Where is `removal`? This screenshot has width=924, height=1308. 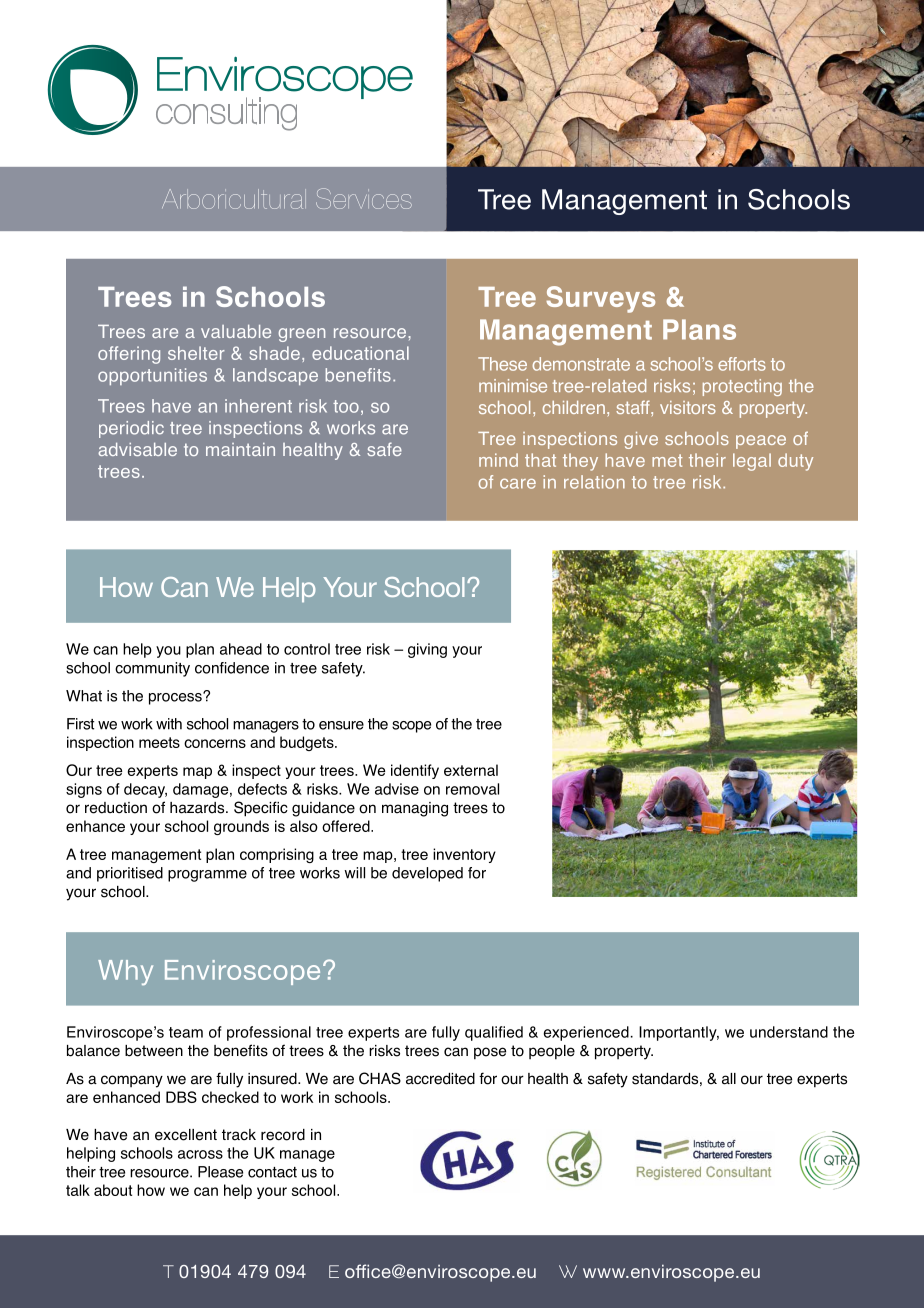
removal is located at coordinates (472, 789).
